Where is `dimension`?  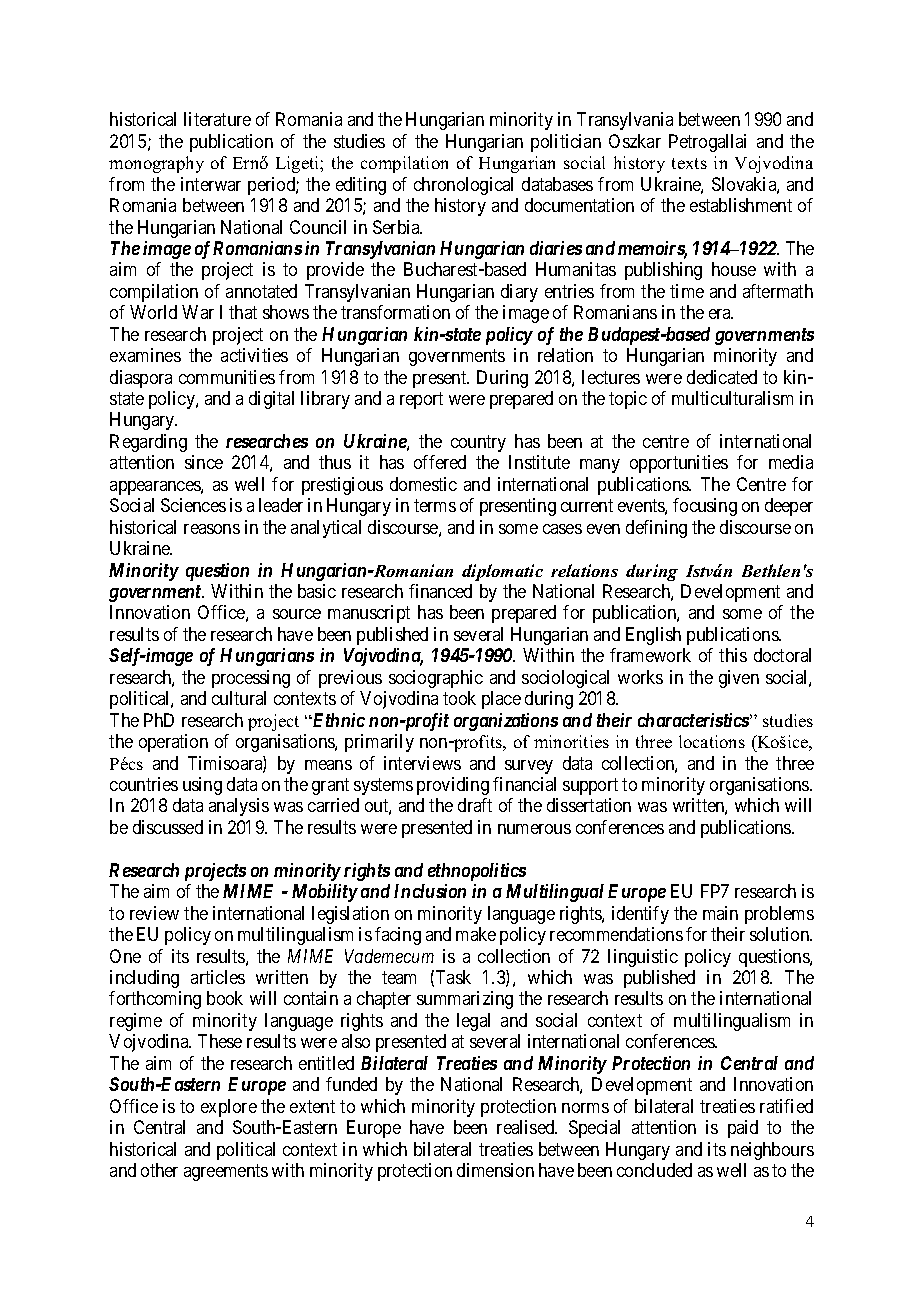
dimension is located at coordinates (495, 1170).
